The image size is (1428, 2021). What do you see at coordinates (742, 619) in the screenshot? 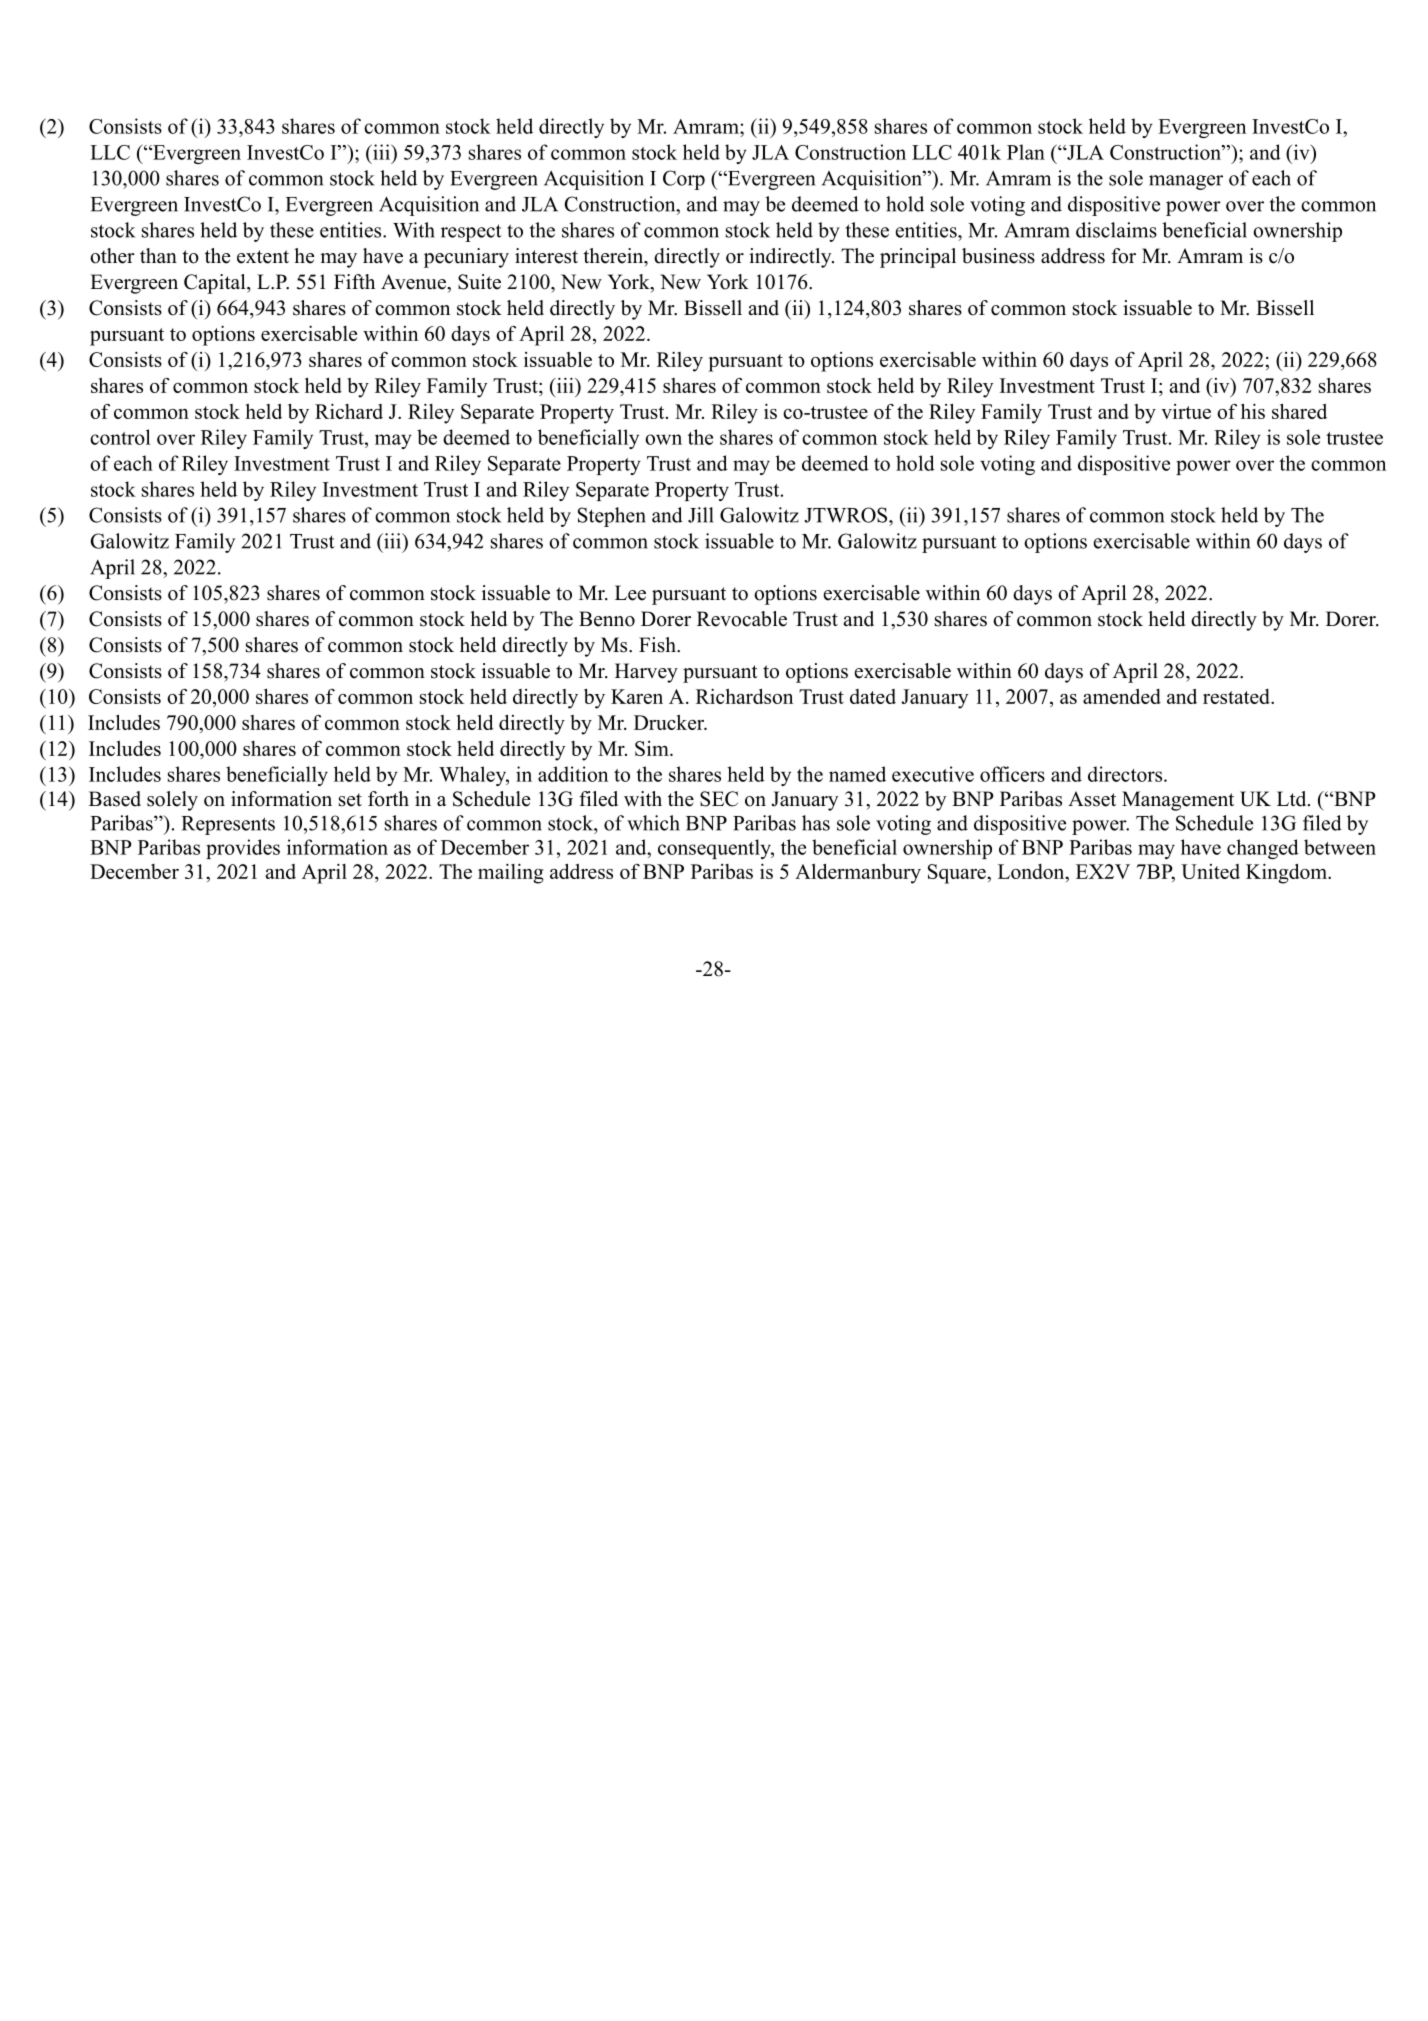
I see `Revocable` at bounding box center [742, 619].
